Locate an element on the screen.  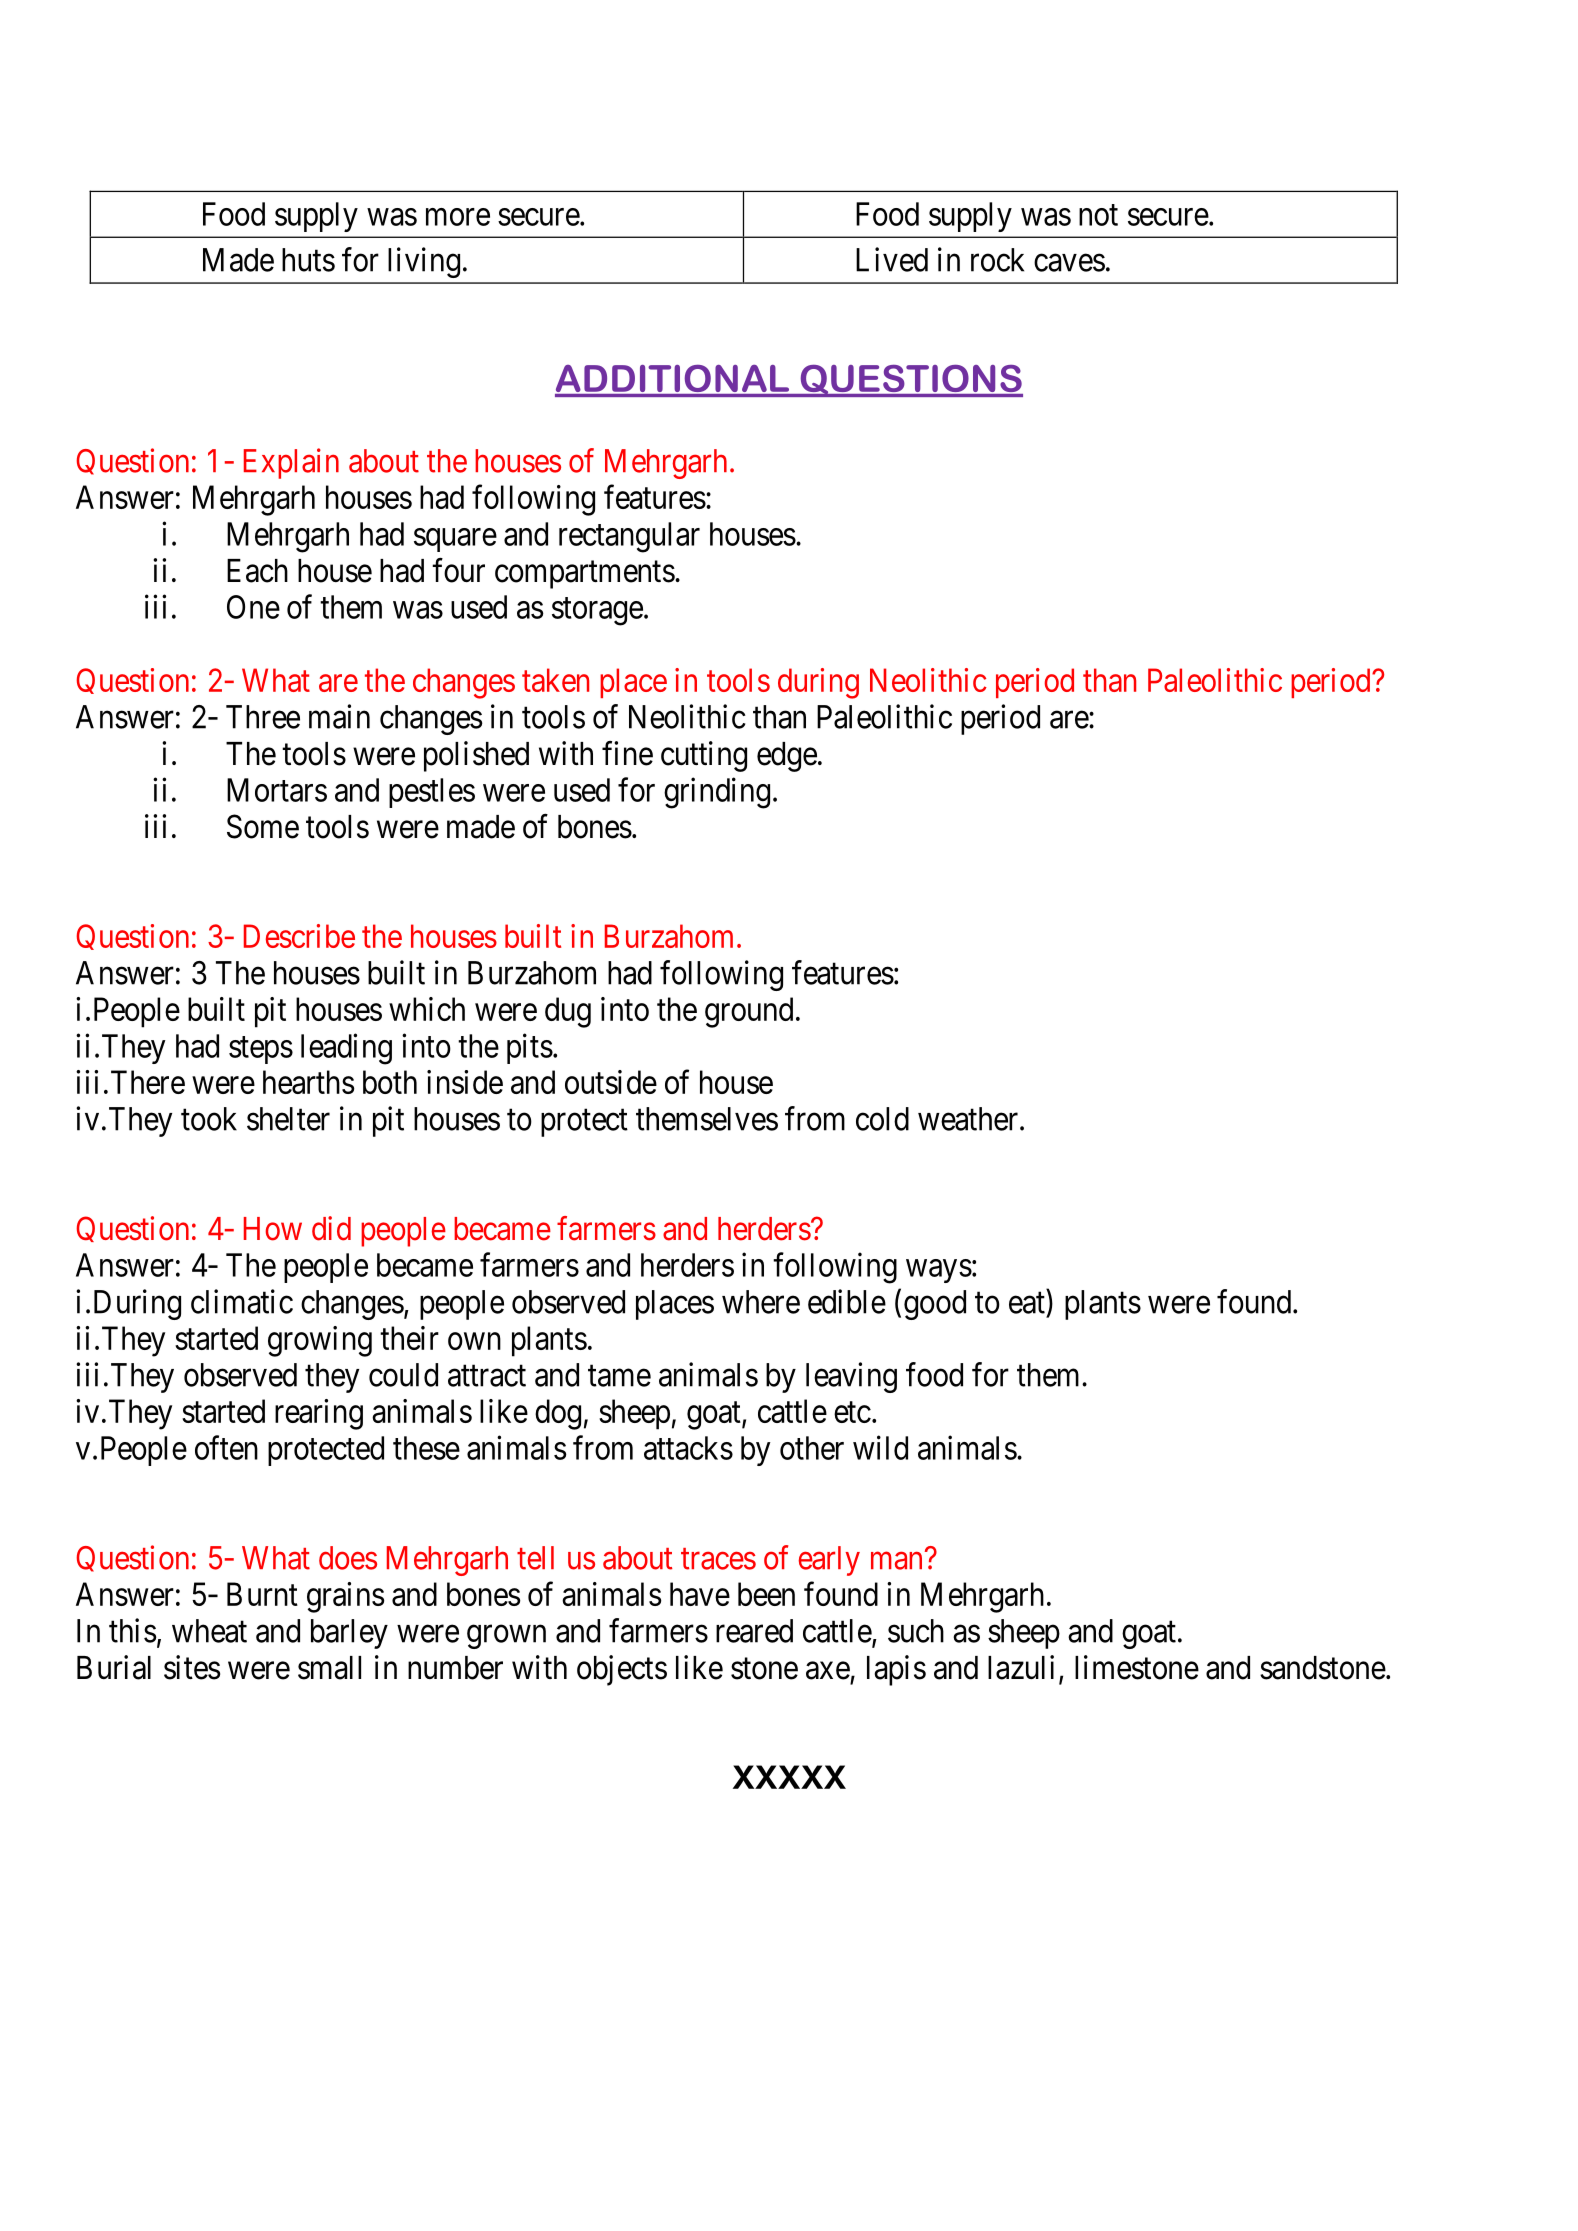
more is located at coordinates (458, 217).
